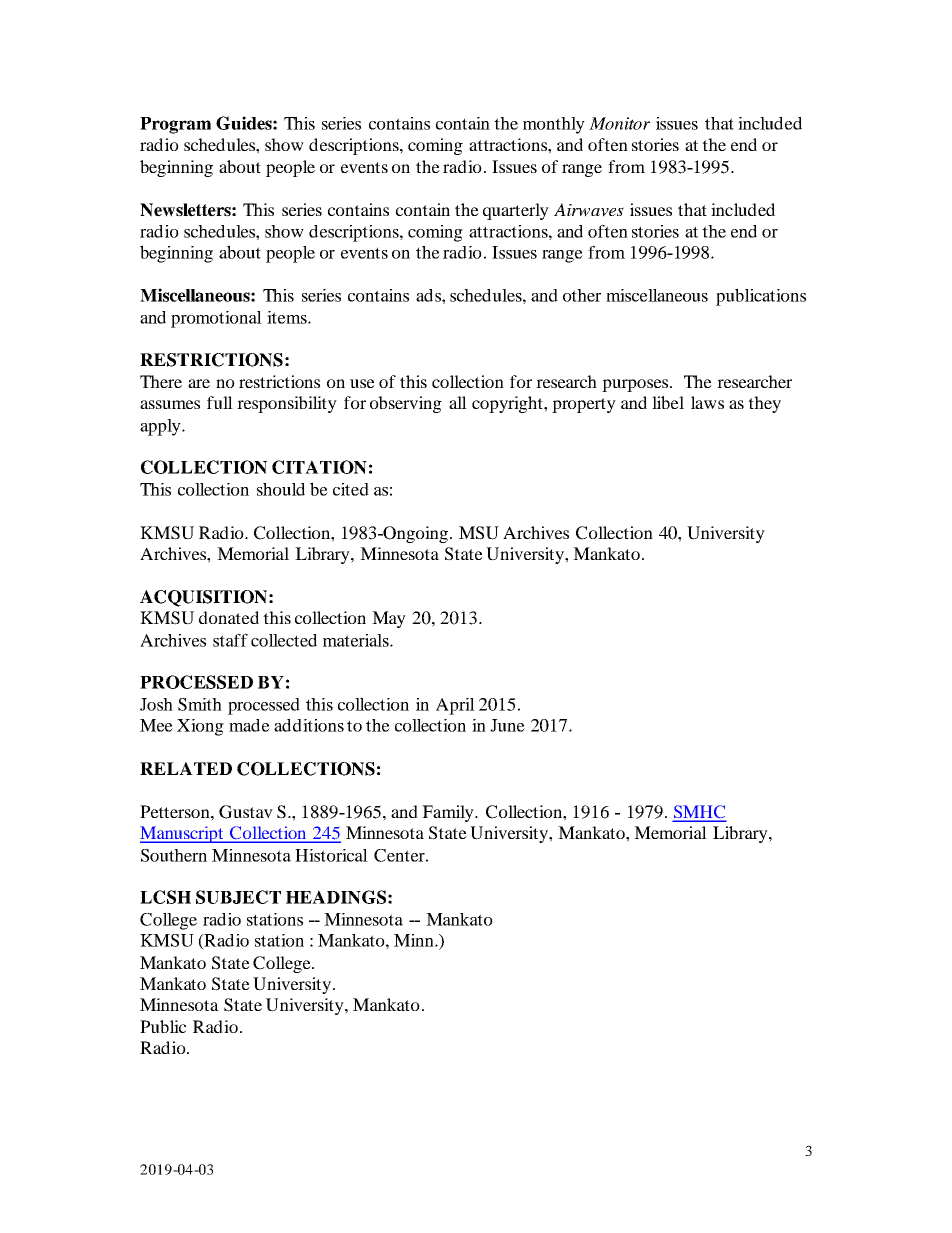  I want to click on Monitor, so click(619, 123).
